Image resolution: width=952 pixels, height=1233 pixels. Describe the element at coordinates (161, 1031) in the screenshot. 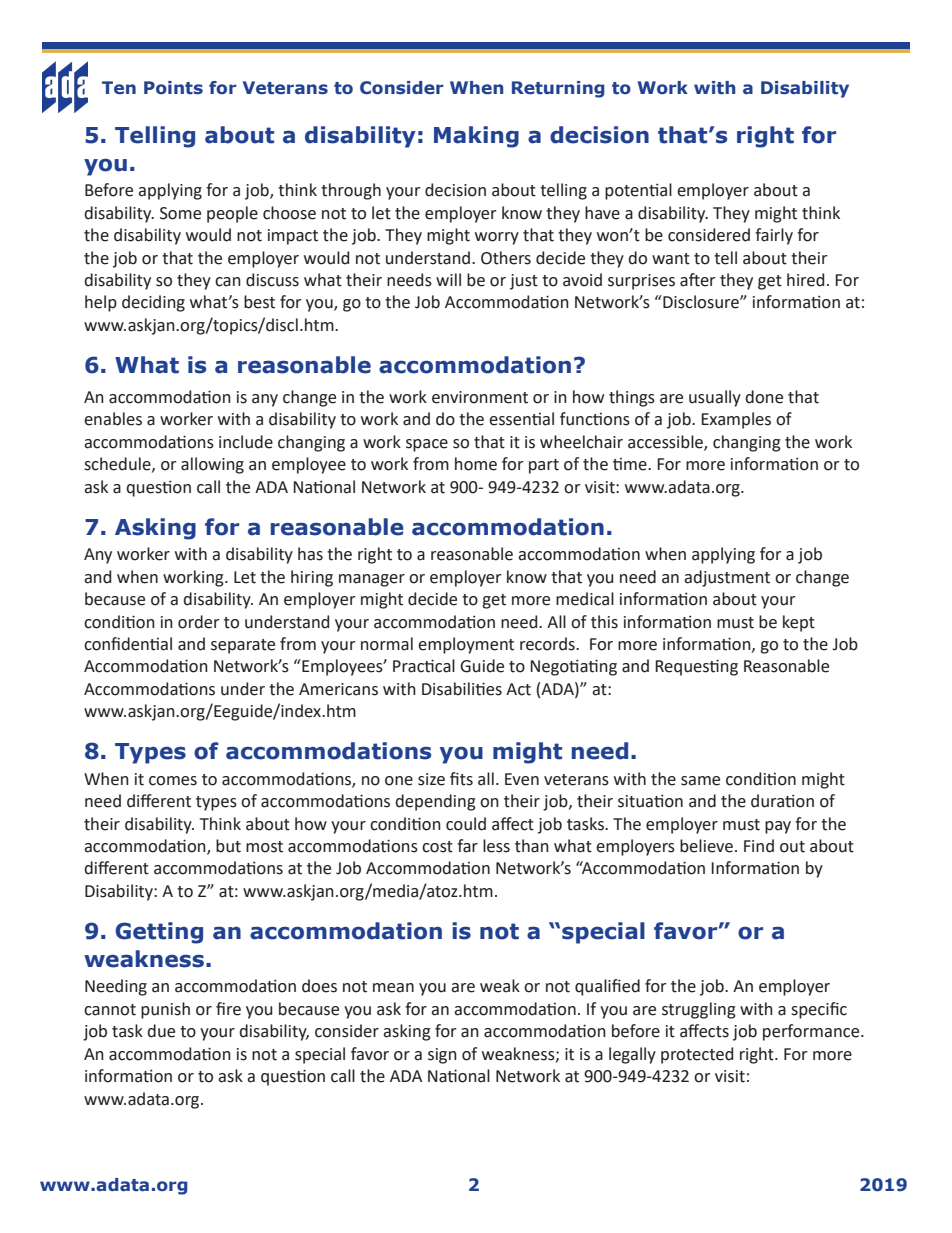

I see `due` at that location.
